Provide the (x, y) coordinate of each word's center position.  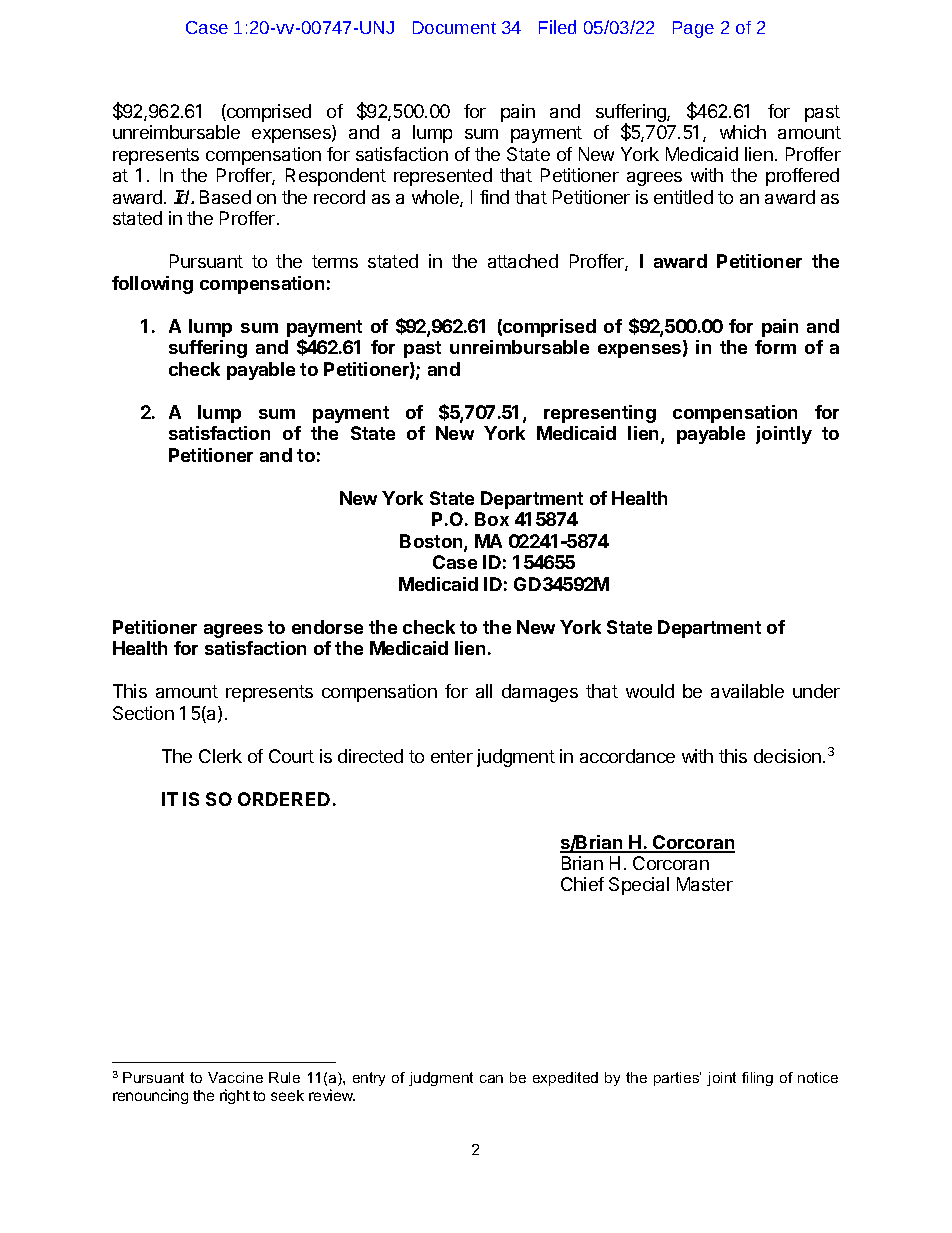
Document (454, 27)
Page (693, 29)
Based (225, 197)
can (491, 1079)
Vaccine (235, 1077)
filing (757, 1079)
